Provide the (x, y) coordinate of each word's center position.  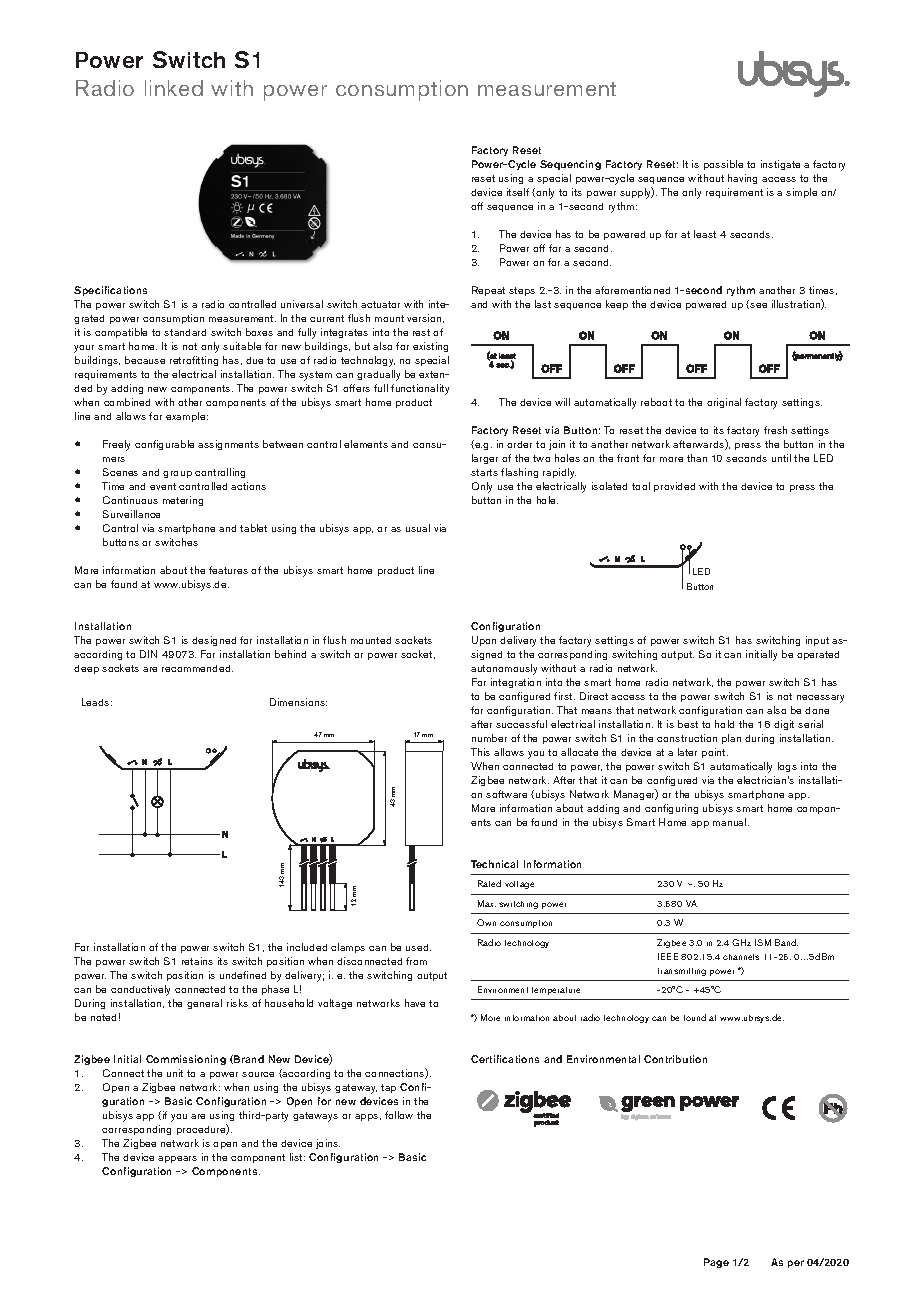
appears (177, 1159)
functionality (420, 389)
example (187, 417)
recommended (197, 668)
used (418, 947)
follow (399, 1115)
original (724, 403)
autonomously (504, 669)
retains (197, 961)
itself (518, 192)
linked (174, 88)
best (688, 724)
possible (723, 165)
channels (741, 957)
